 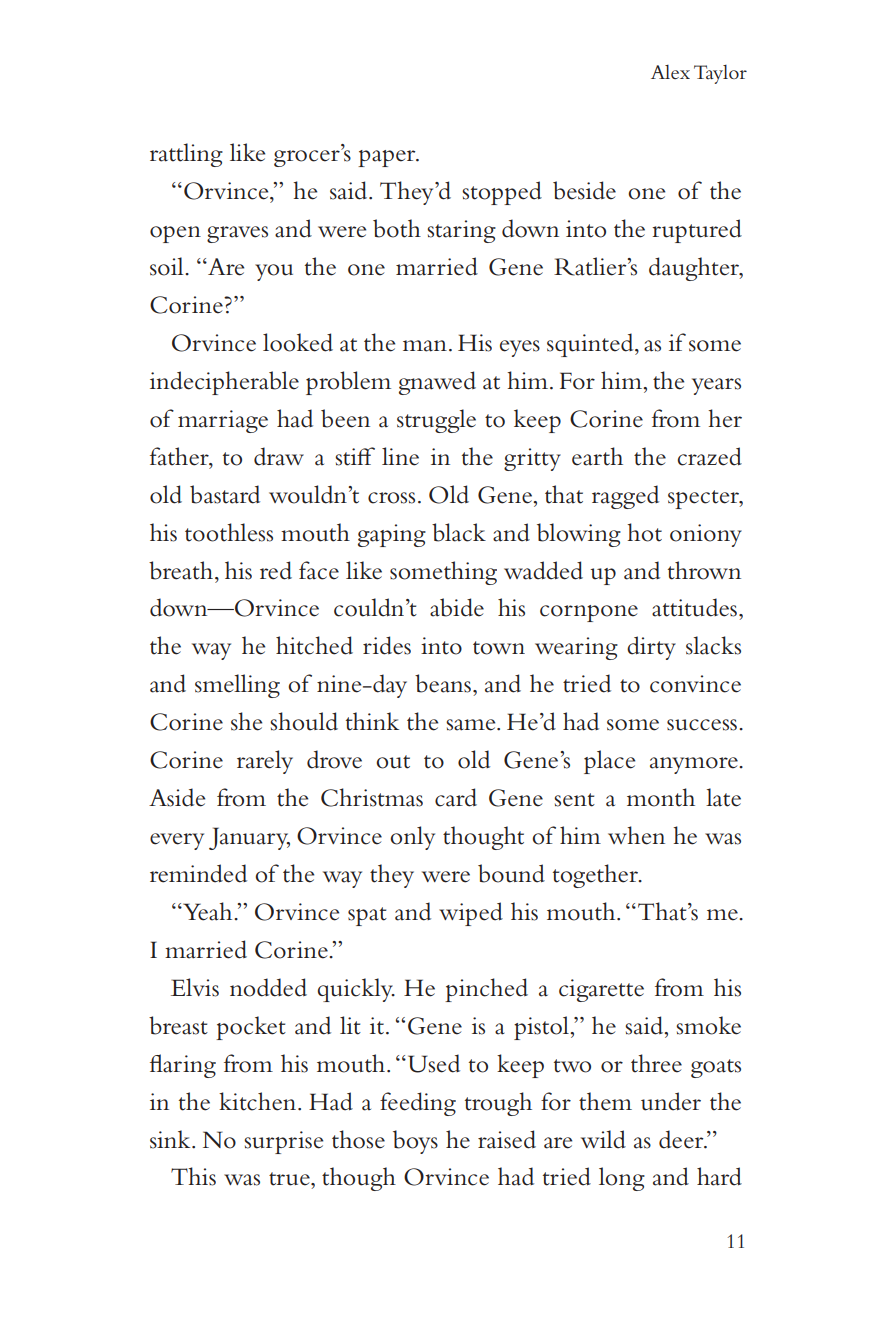 What do you see at coordinates (186, 155) in the screenshot?
I see `rattling` at bounding box center [186, 155].
